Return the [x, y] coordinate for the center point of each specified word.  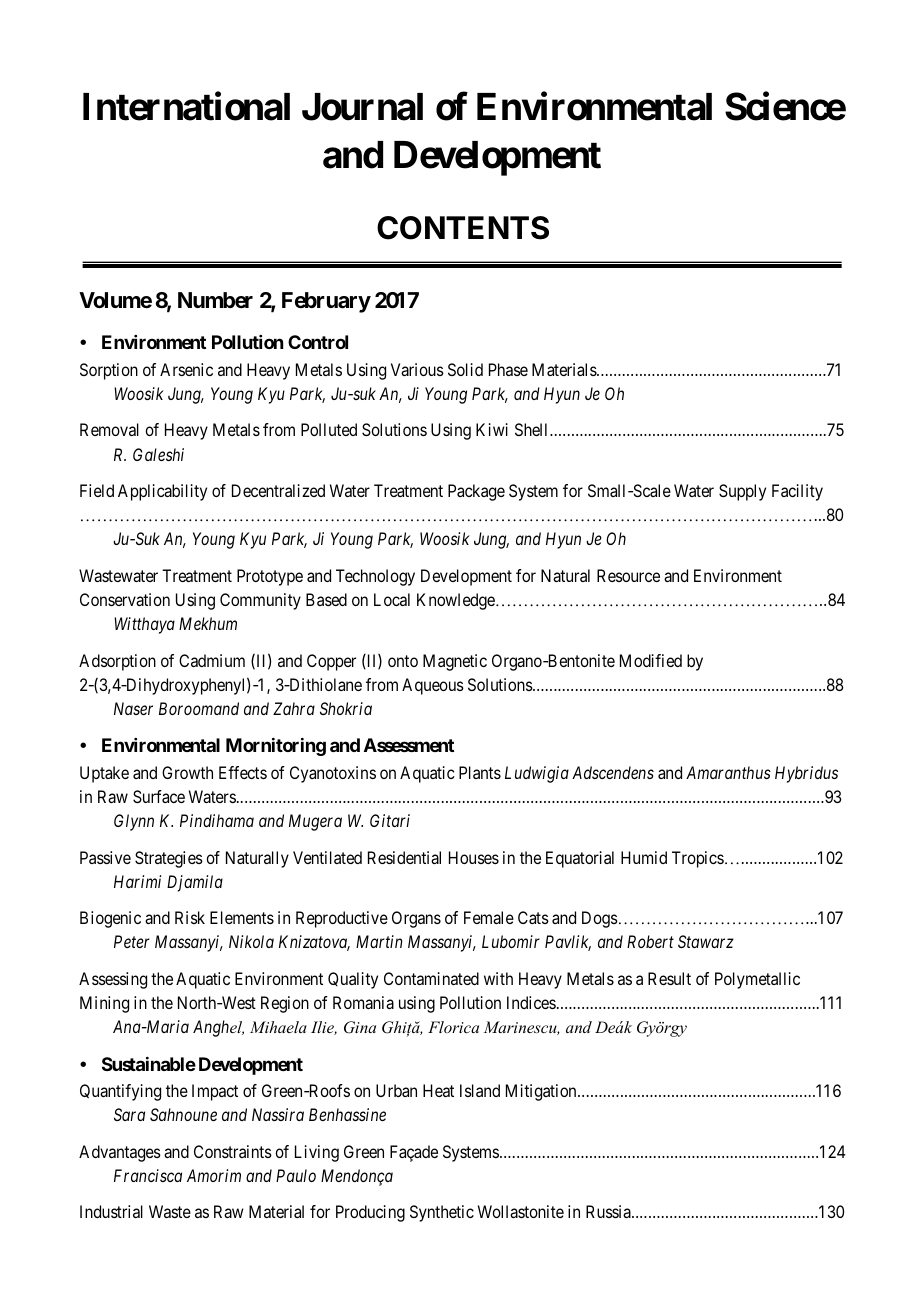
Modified [651, 660]
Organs [416, 919]
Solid [465, 369]
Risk [190, 917]
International [186, 106]
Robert [650, 941]
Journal [362, 107]
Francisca [148, 1175]
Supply [742, 492]
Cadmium [212, 660]
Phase [508, 369]
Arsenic [186, 369]
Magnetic [455, 662]
